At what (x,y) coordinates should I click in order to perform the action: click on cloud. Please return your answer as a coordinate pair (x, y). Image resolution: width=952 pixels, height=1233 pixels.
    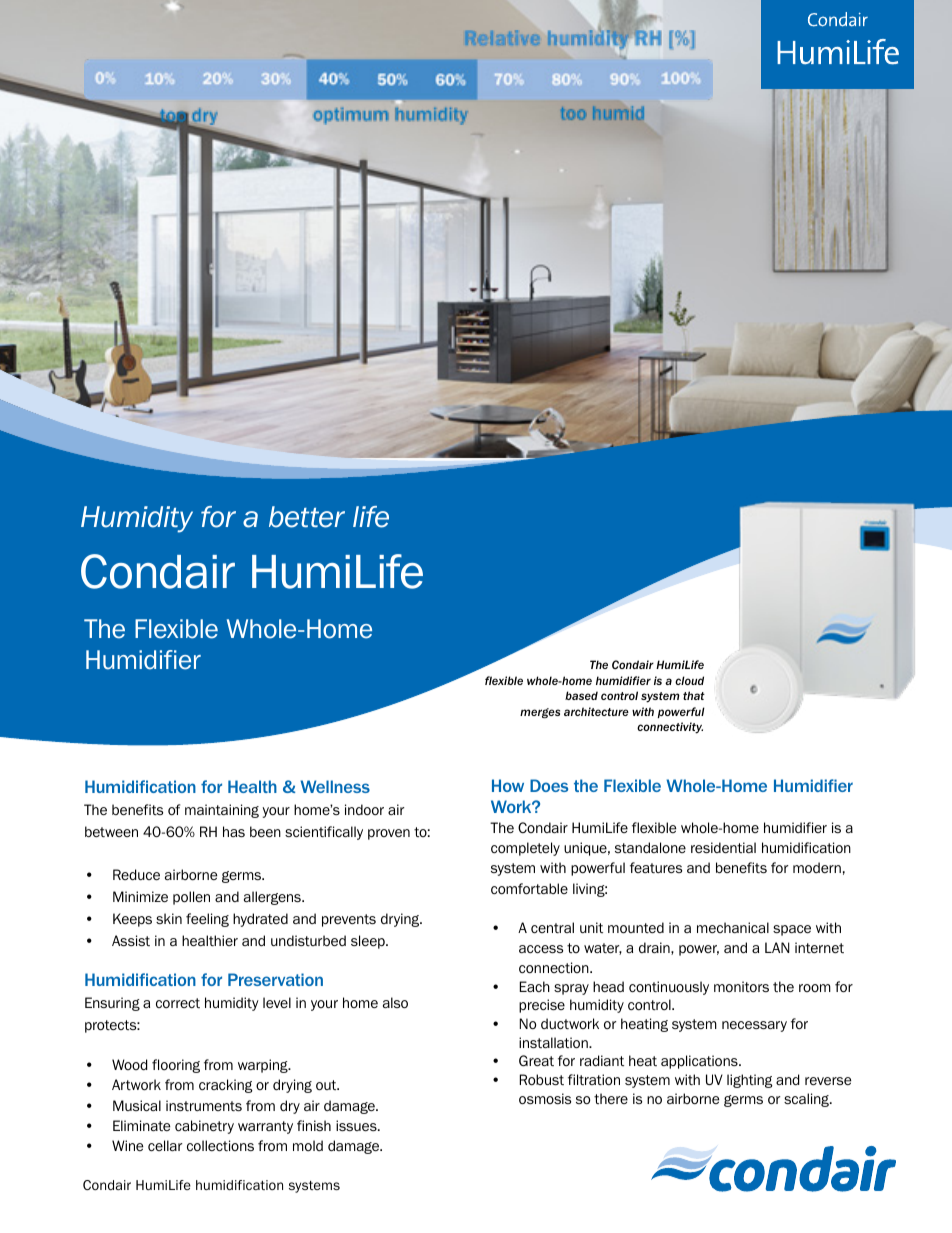
    Looking at the image, I should click on (689, 680).
